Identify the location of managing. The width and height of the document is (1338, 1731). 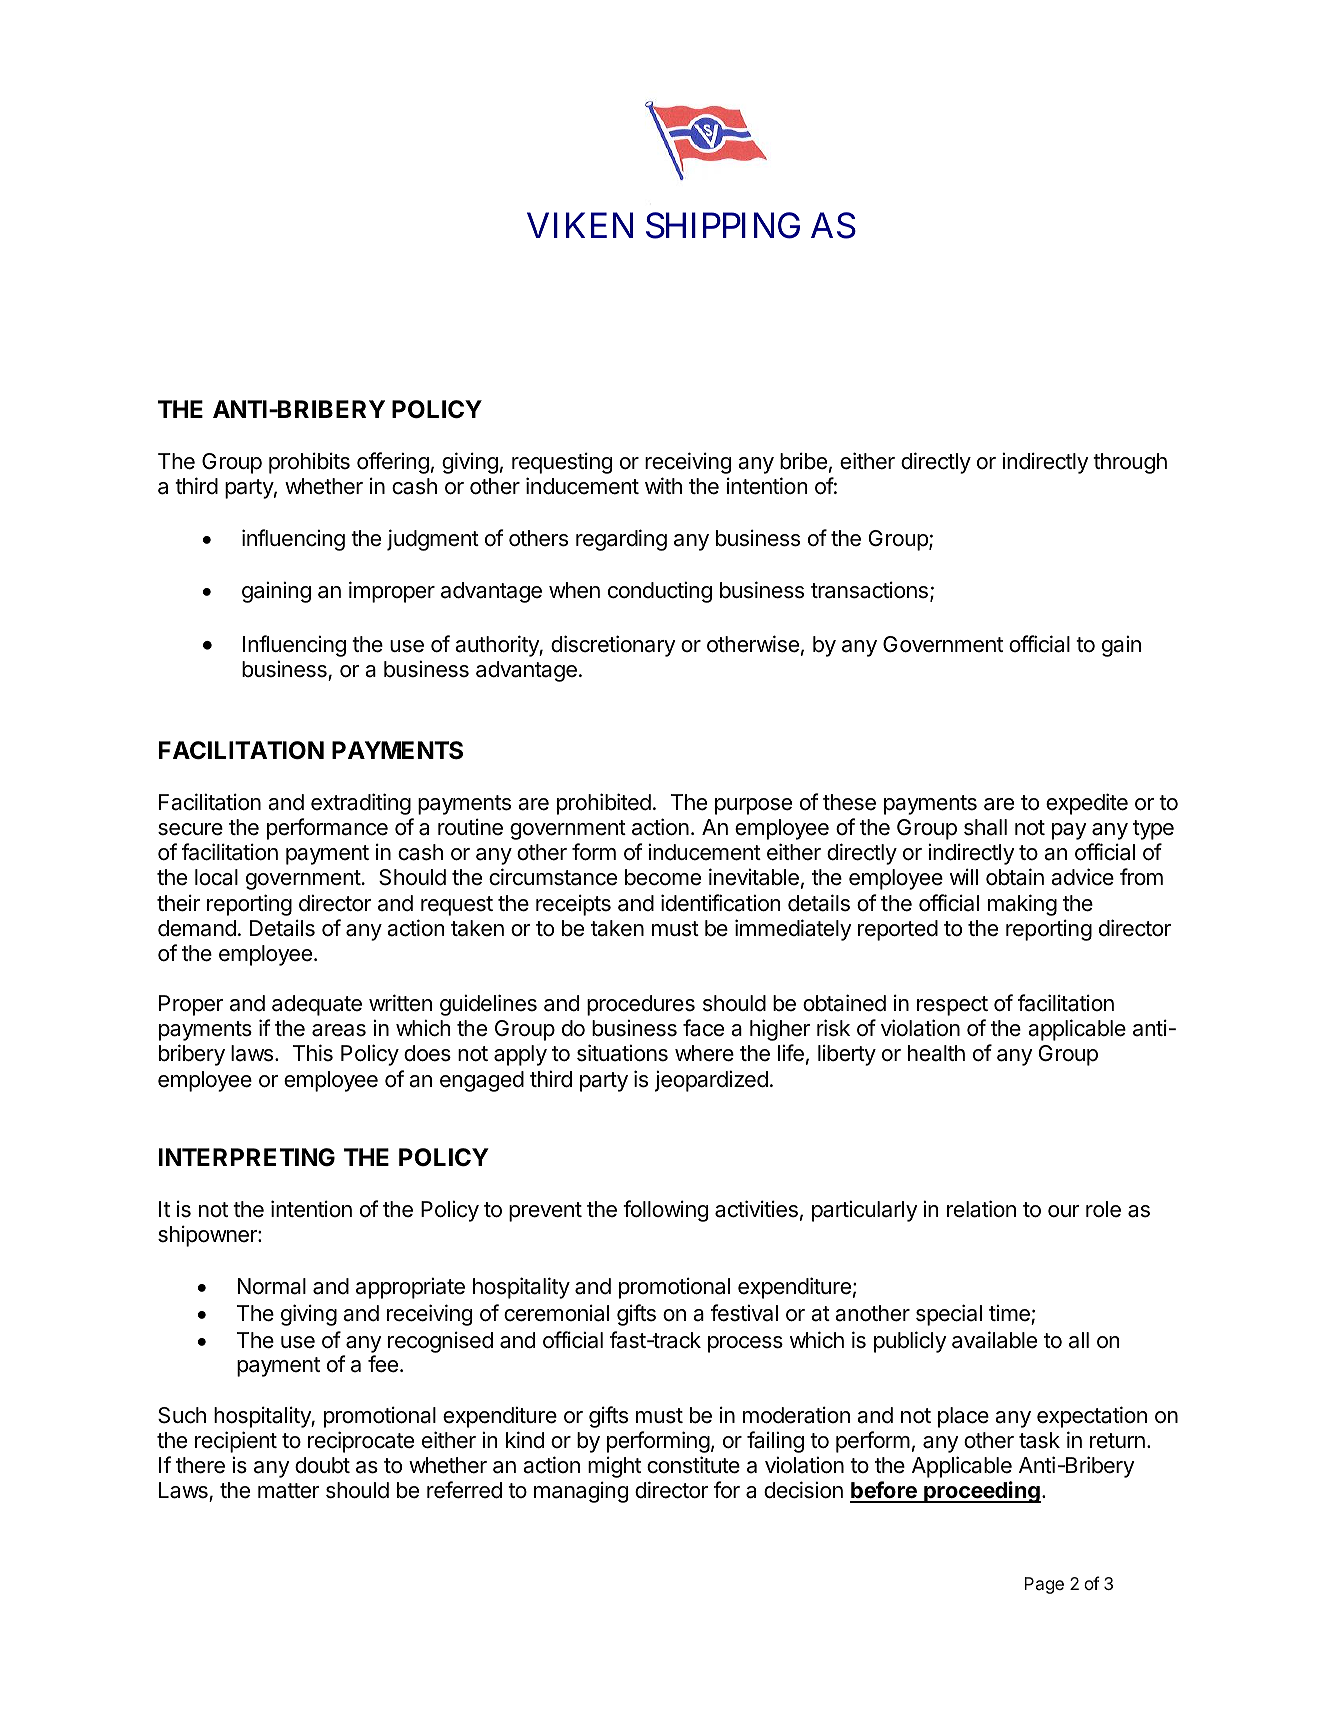
(581, 1492).
